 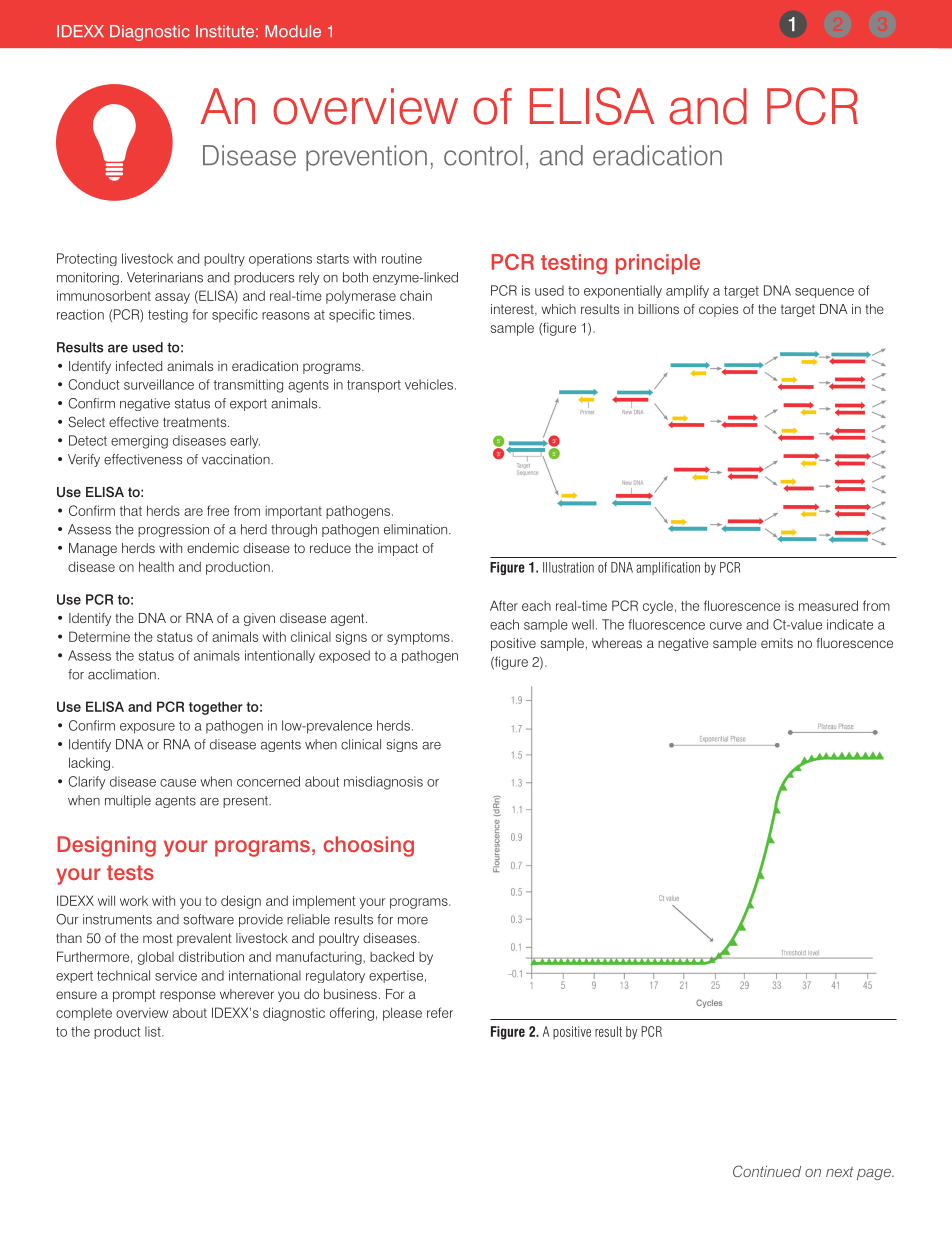 What do you see at coordinates (130, 872) in the page?
I see `tests` at bounding box center [130, 872].
